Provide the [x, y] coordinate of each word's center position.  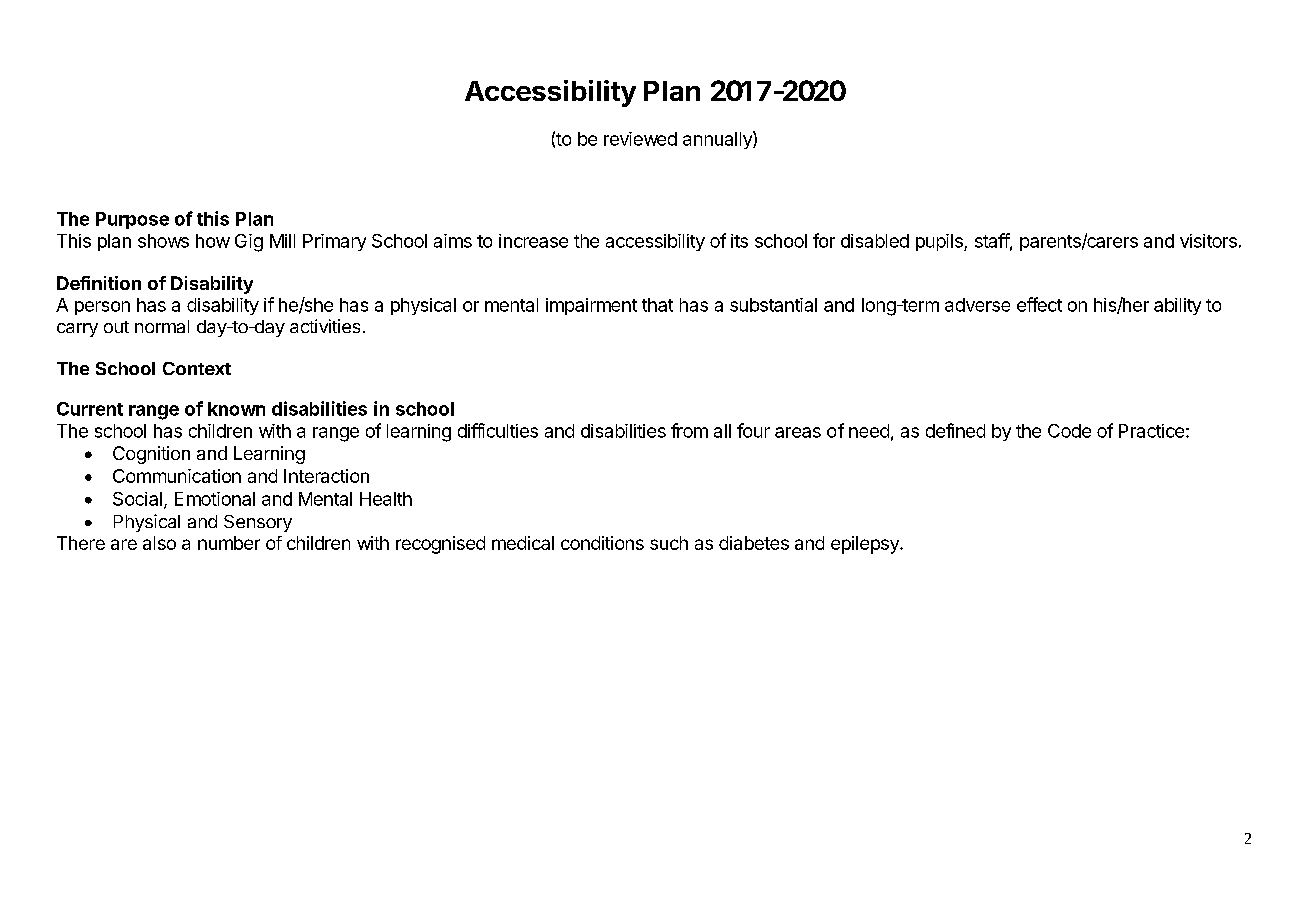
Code [1069, 431]
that [657, 305]
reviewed [640, 139]
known [236, 409]
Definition [99, 283]
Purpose [132, 220]
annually [718, 140]
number [229, 543]
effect [1039, 304]
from [689, 430]
